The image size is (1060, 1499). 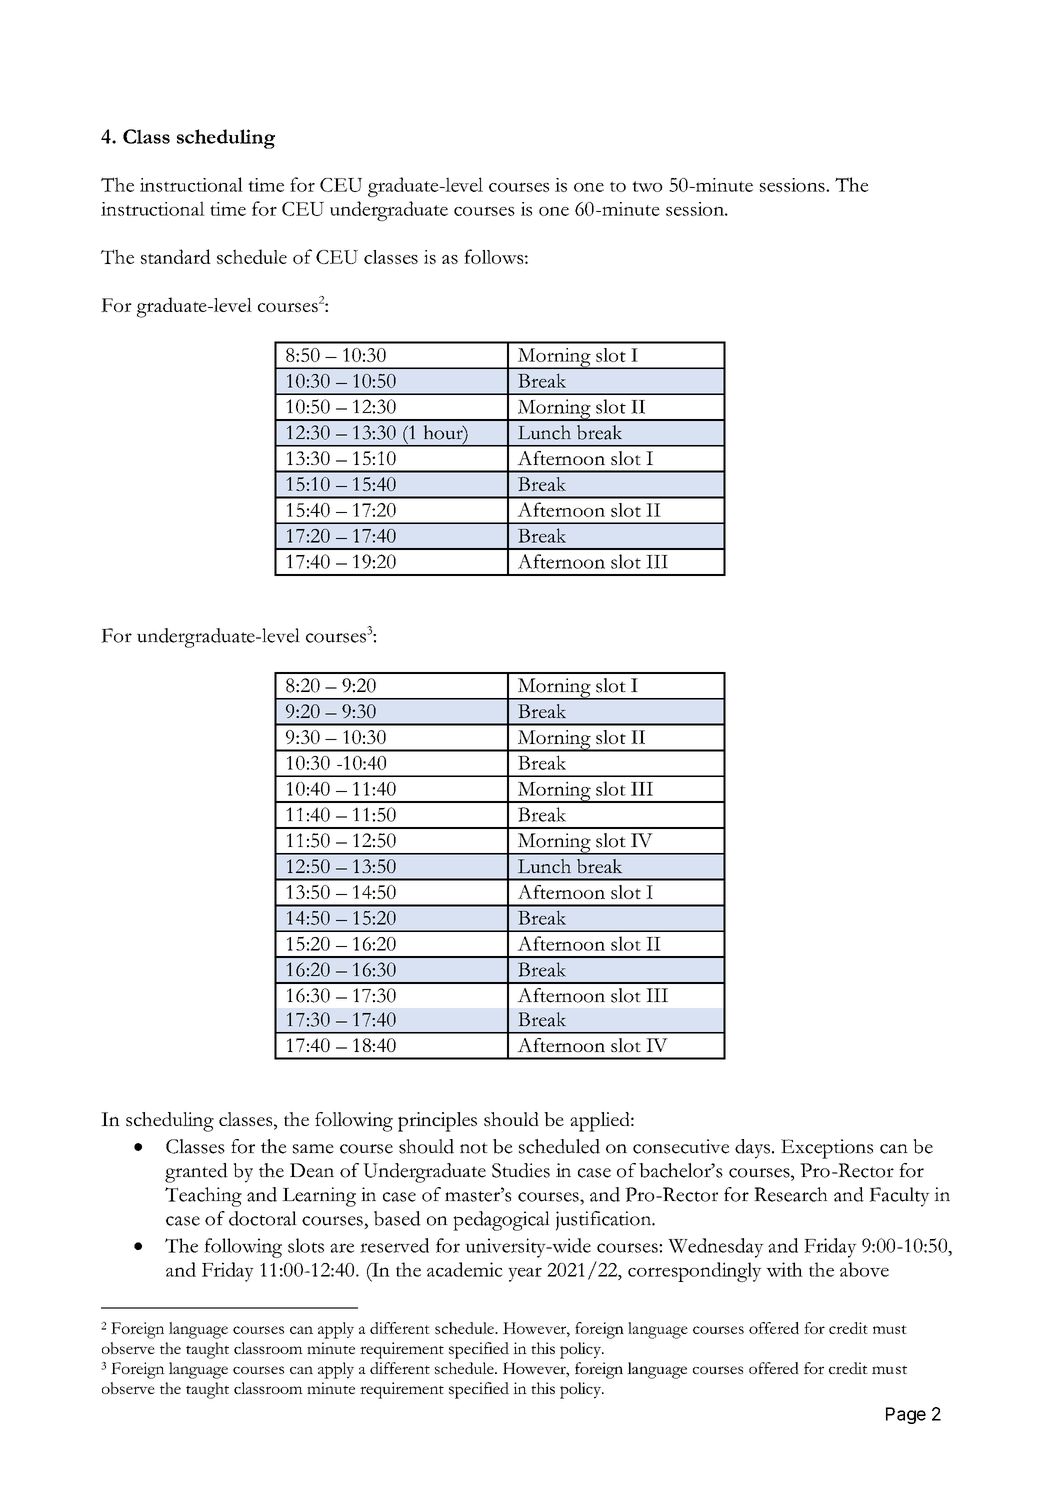 I want to click on standard, so click(x=176, y=256).
